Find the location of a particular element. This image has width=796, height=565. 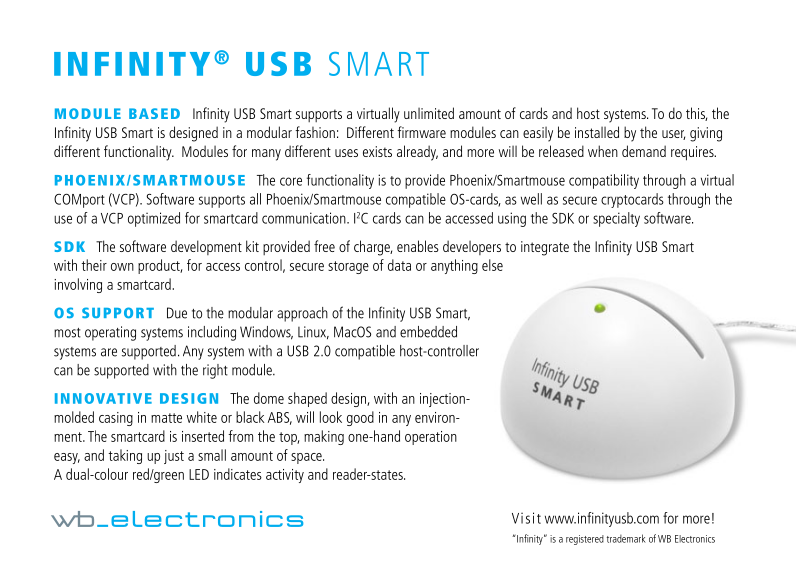

activity is located at coordinates (285, 476).
